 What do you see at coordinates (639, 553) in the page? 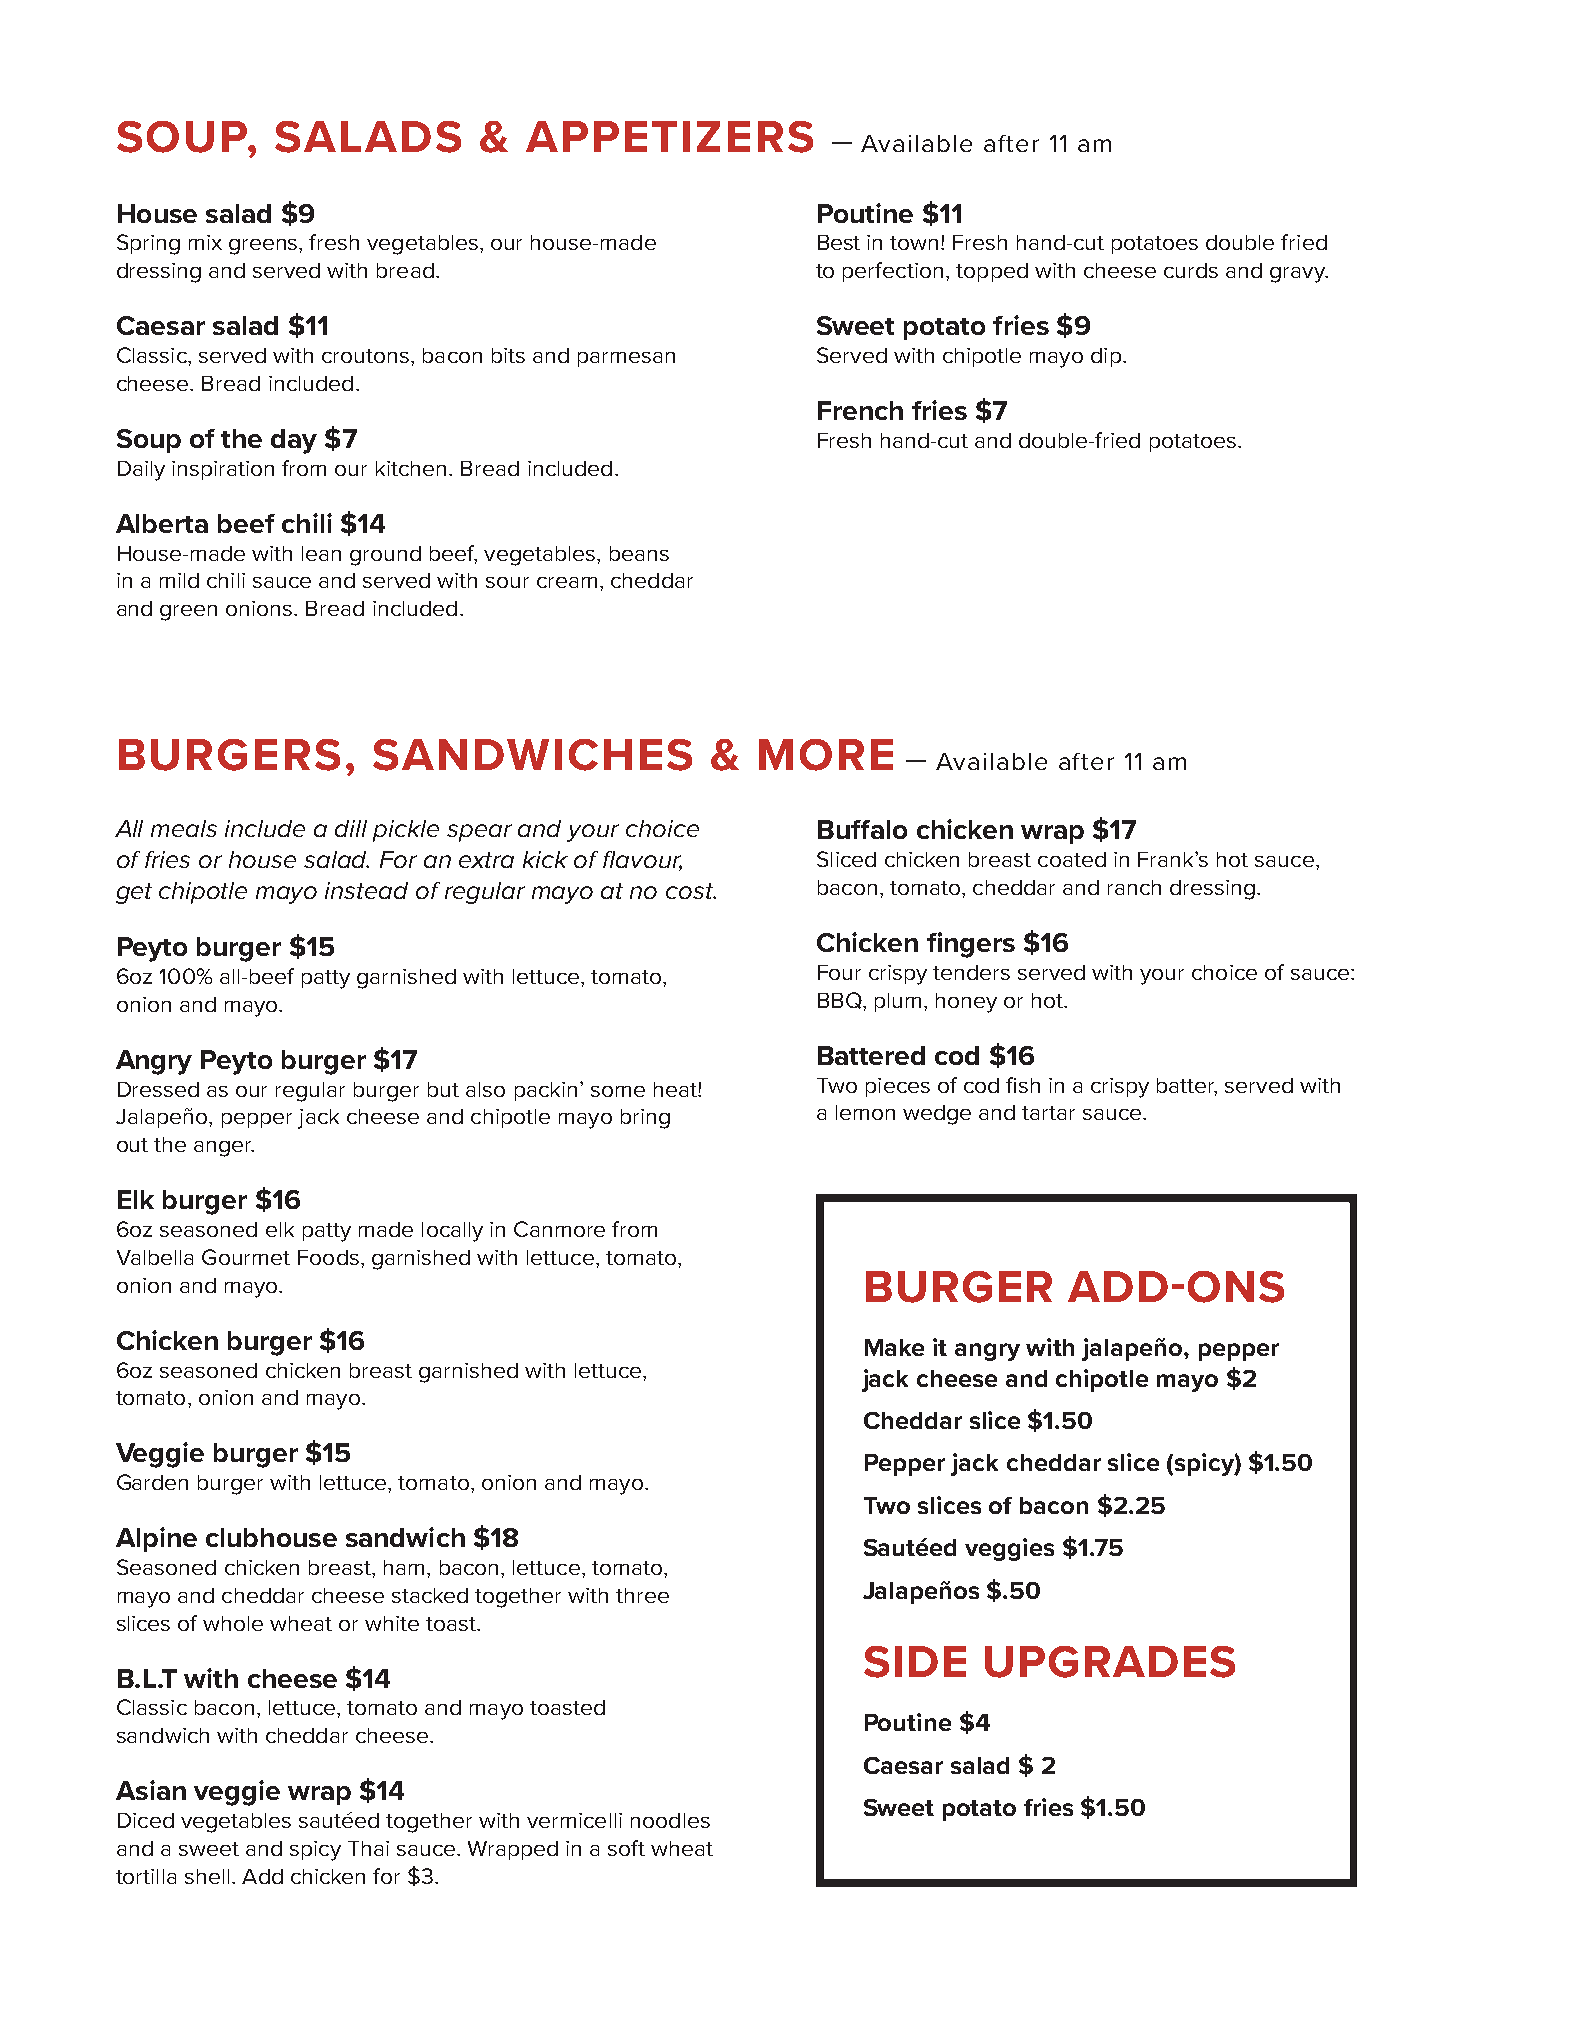
I see `beans` at bounding box center [639, 553].
